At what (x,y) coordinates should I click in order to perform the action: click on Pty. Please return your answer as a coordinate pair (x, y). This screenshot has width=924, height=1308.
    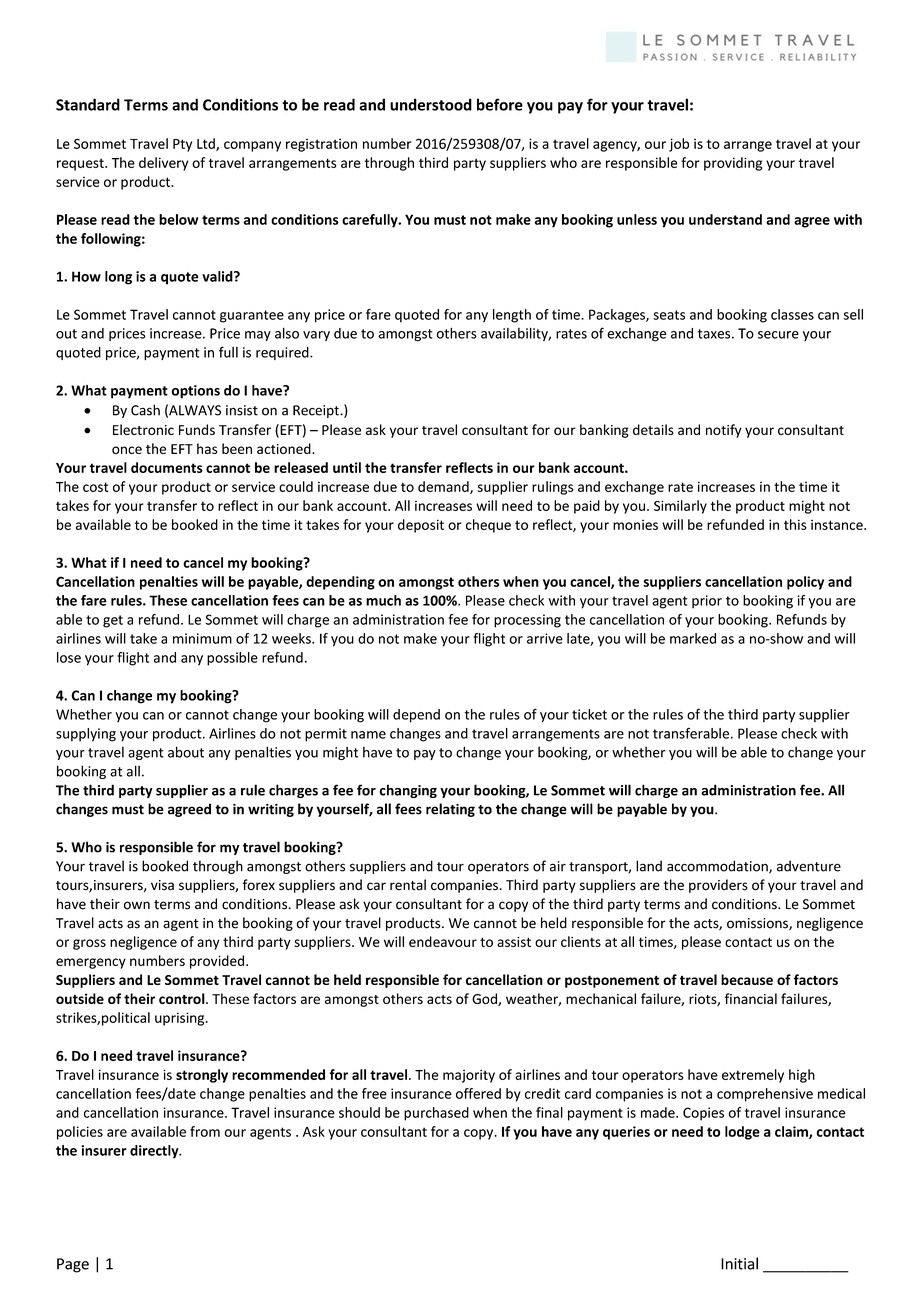
    Looking at the image, I should click on (182, 145).
